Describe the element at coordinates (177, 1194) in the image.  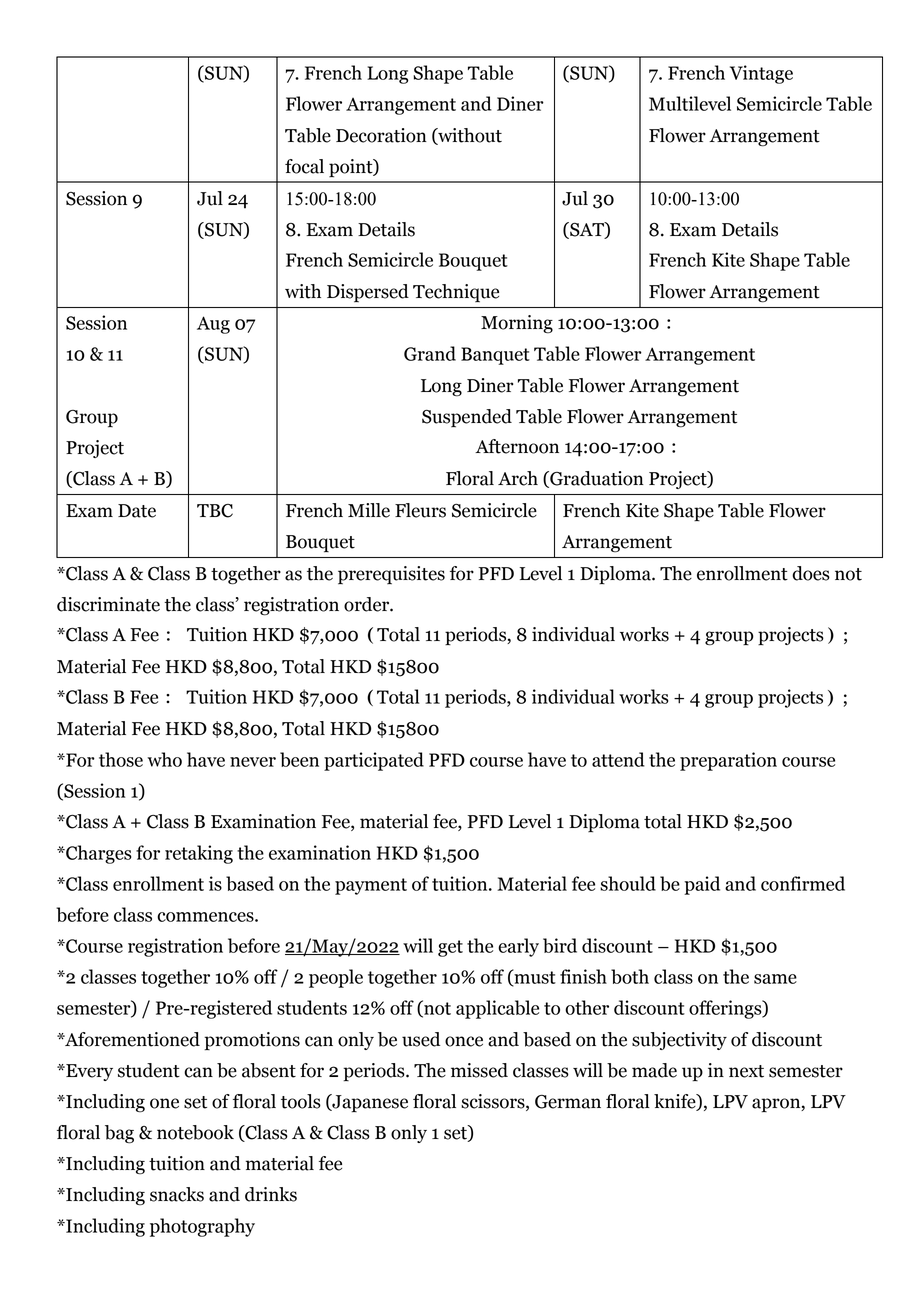
I see `snacks` at that location.
